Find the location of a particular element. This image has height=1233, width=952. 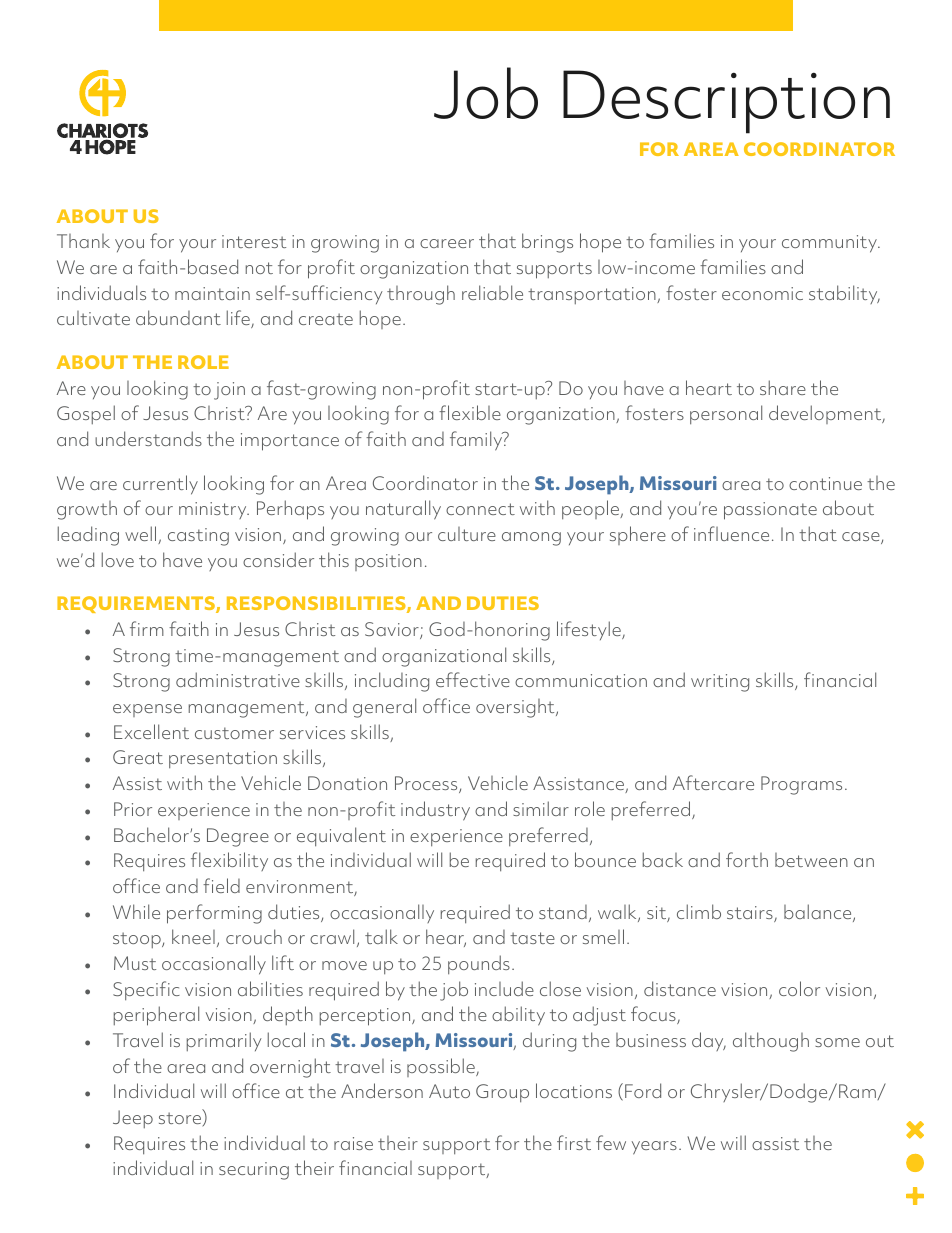

Description is located at coordinates (726, 102).
